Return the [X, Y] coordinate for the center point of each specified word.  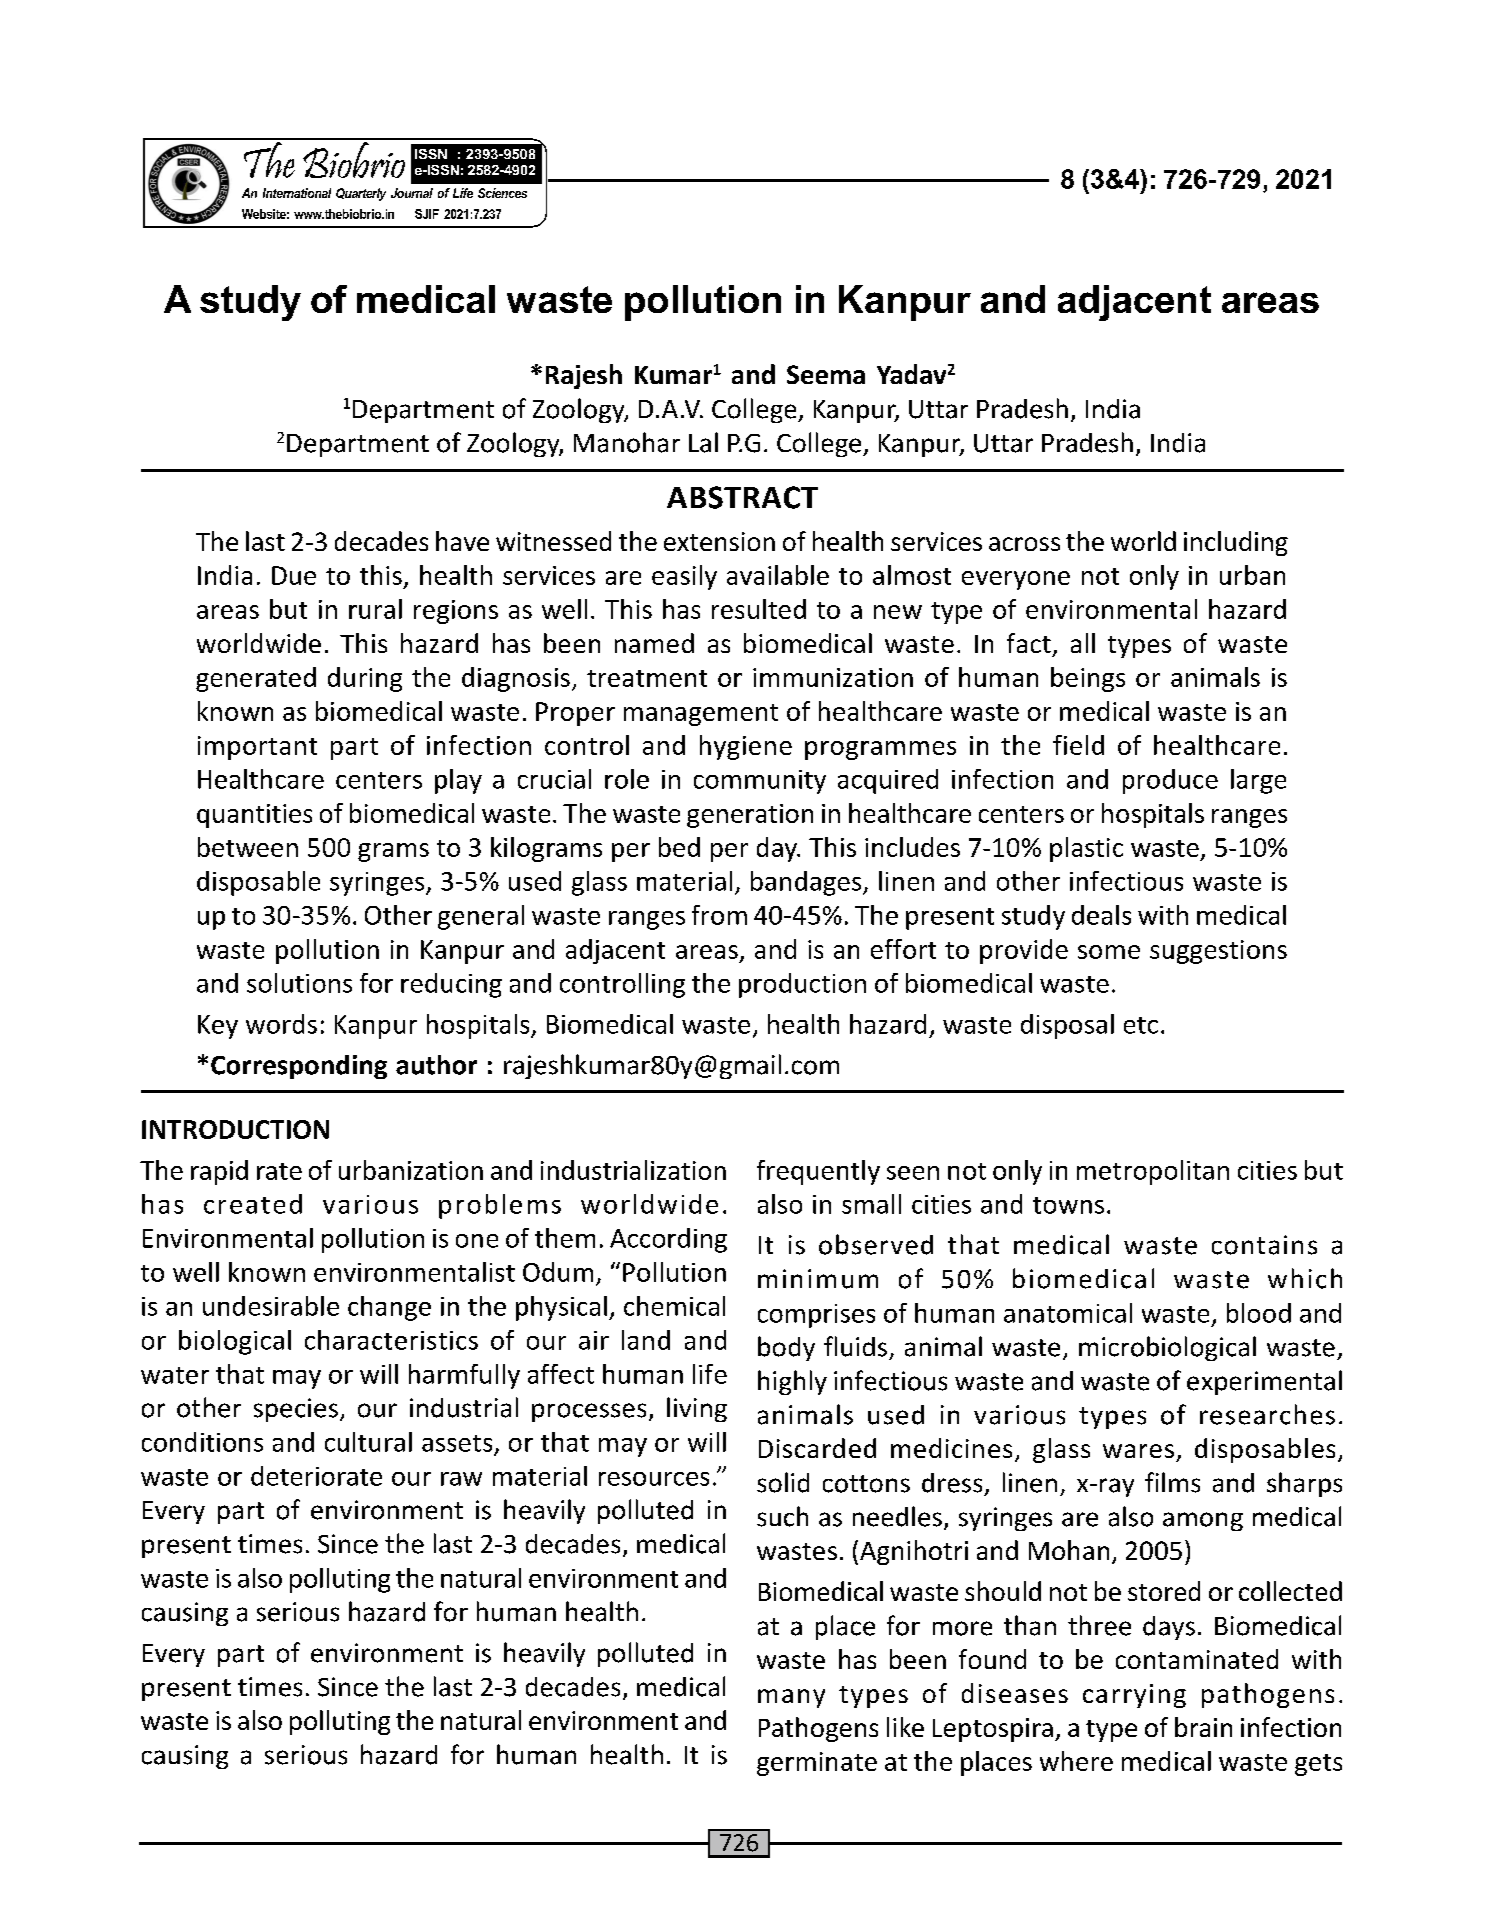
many [791, 1698]
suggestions [1218, 952]
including [1236, 543]
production [802, 985]
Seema [826, 374]
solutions [299, 983]
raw [461, 1479]
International [297, 193]
